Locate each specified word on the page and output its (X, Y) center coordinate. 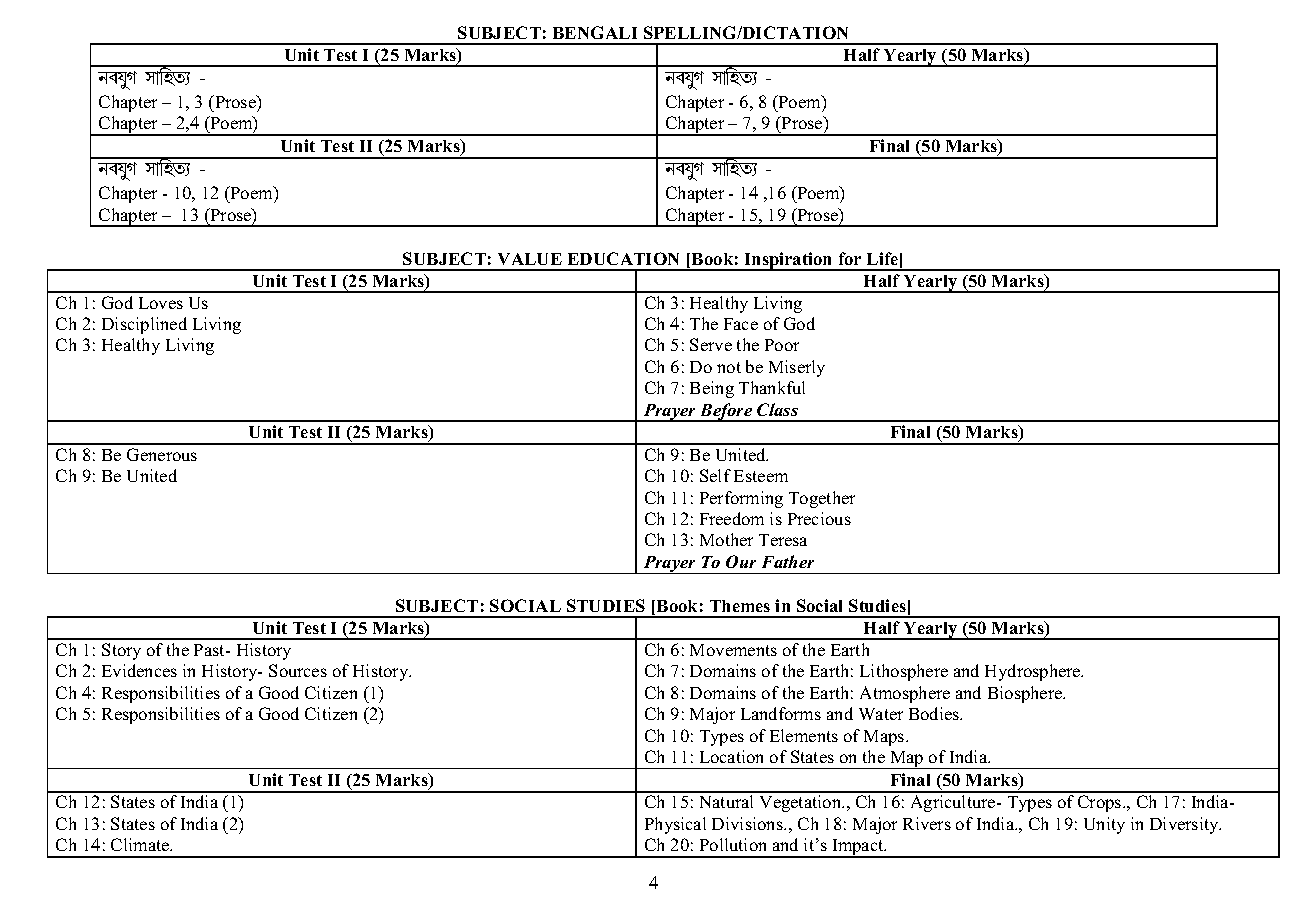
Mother (726, 539)
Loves (161, 303)
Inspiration (788, 261)
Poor (782, 345)
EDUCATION (623, 258)
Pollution (733, 844)
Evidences (139, 670)
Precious (819, 518)
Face (741, 324)
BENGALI (595, 32)
